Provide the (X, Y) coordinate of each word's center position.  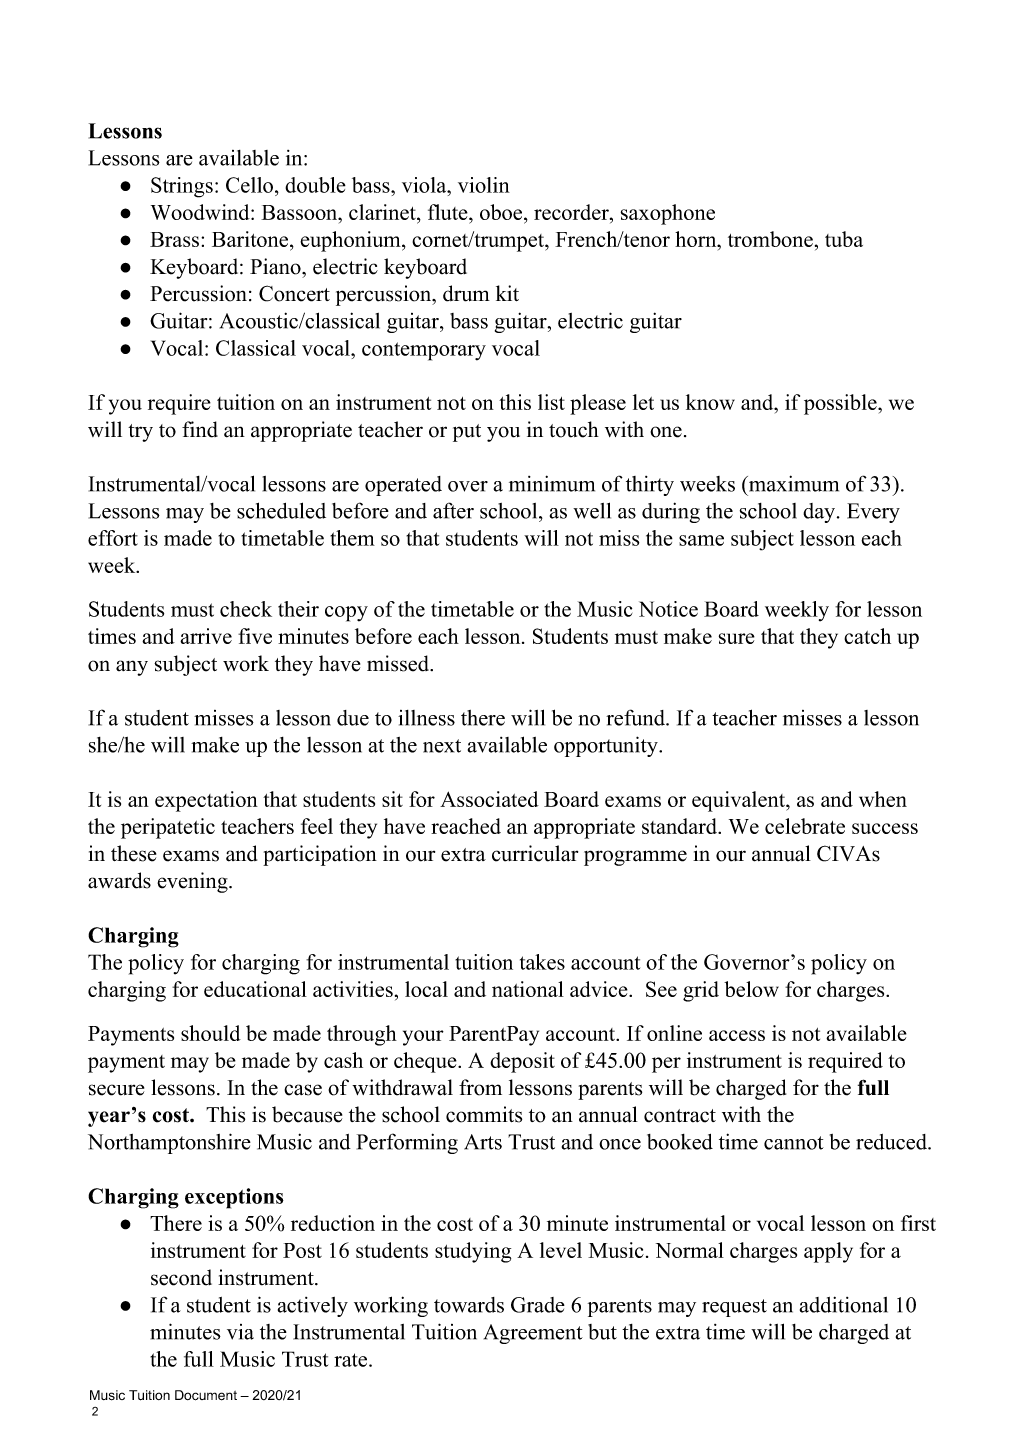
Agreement (533, 1334)
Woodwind (201, 212)
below (751, 989)
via (240, 1332)
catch (867, 636)
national (528, 989)
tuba (844, 239)
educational (255, 989)
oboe (502, 213)
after (453, 510)
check (246, 609)
